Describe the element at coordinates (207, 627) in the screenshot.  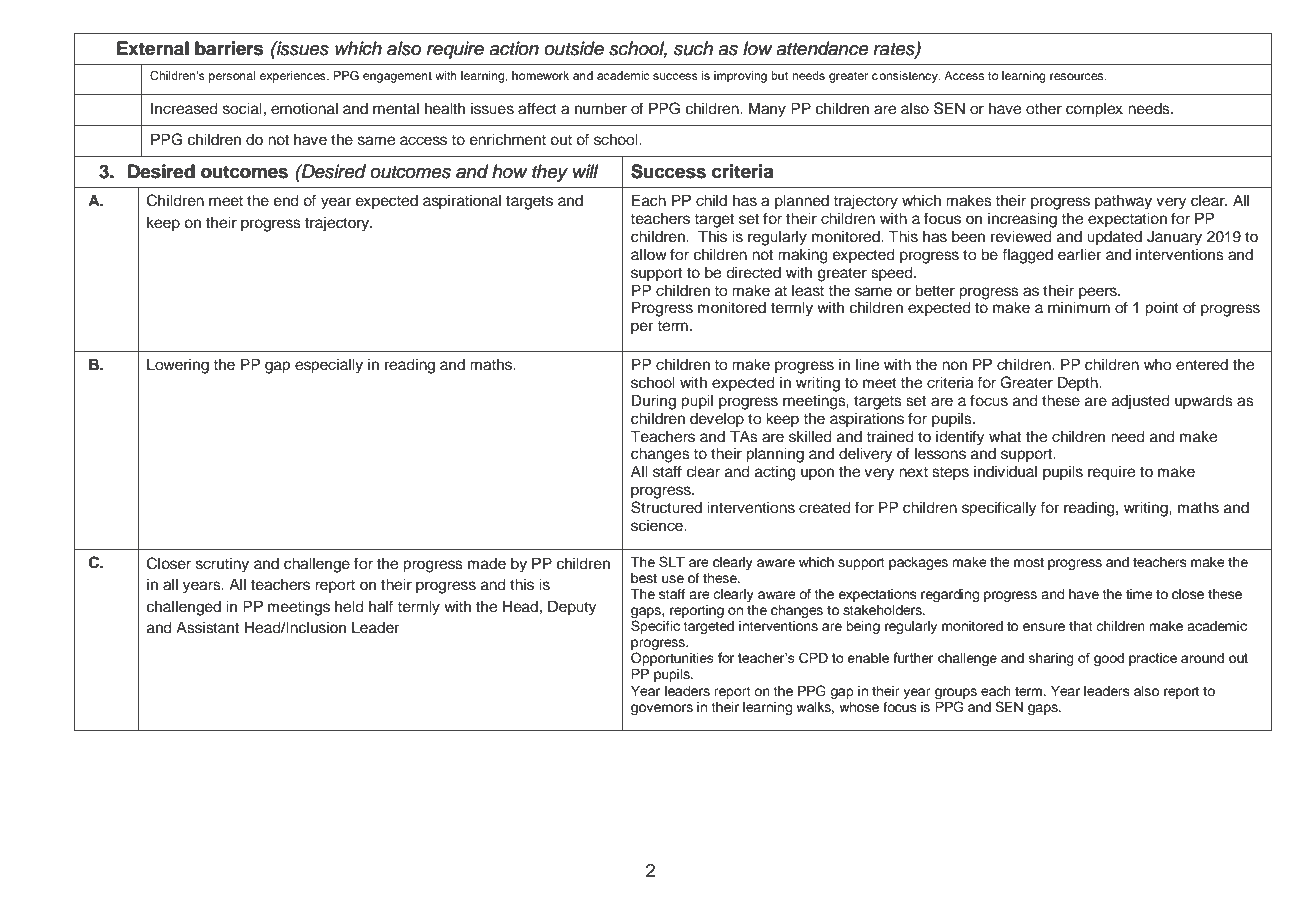
I see `Assistant` at that location.
